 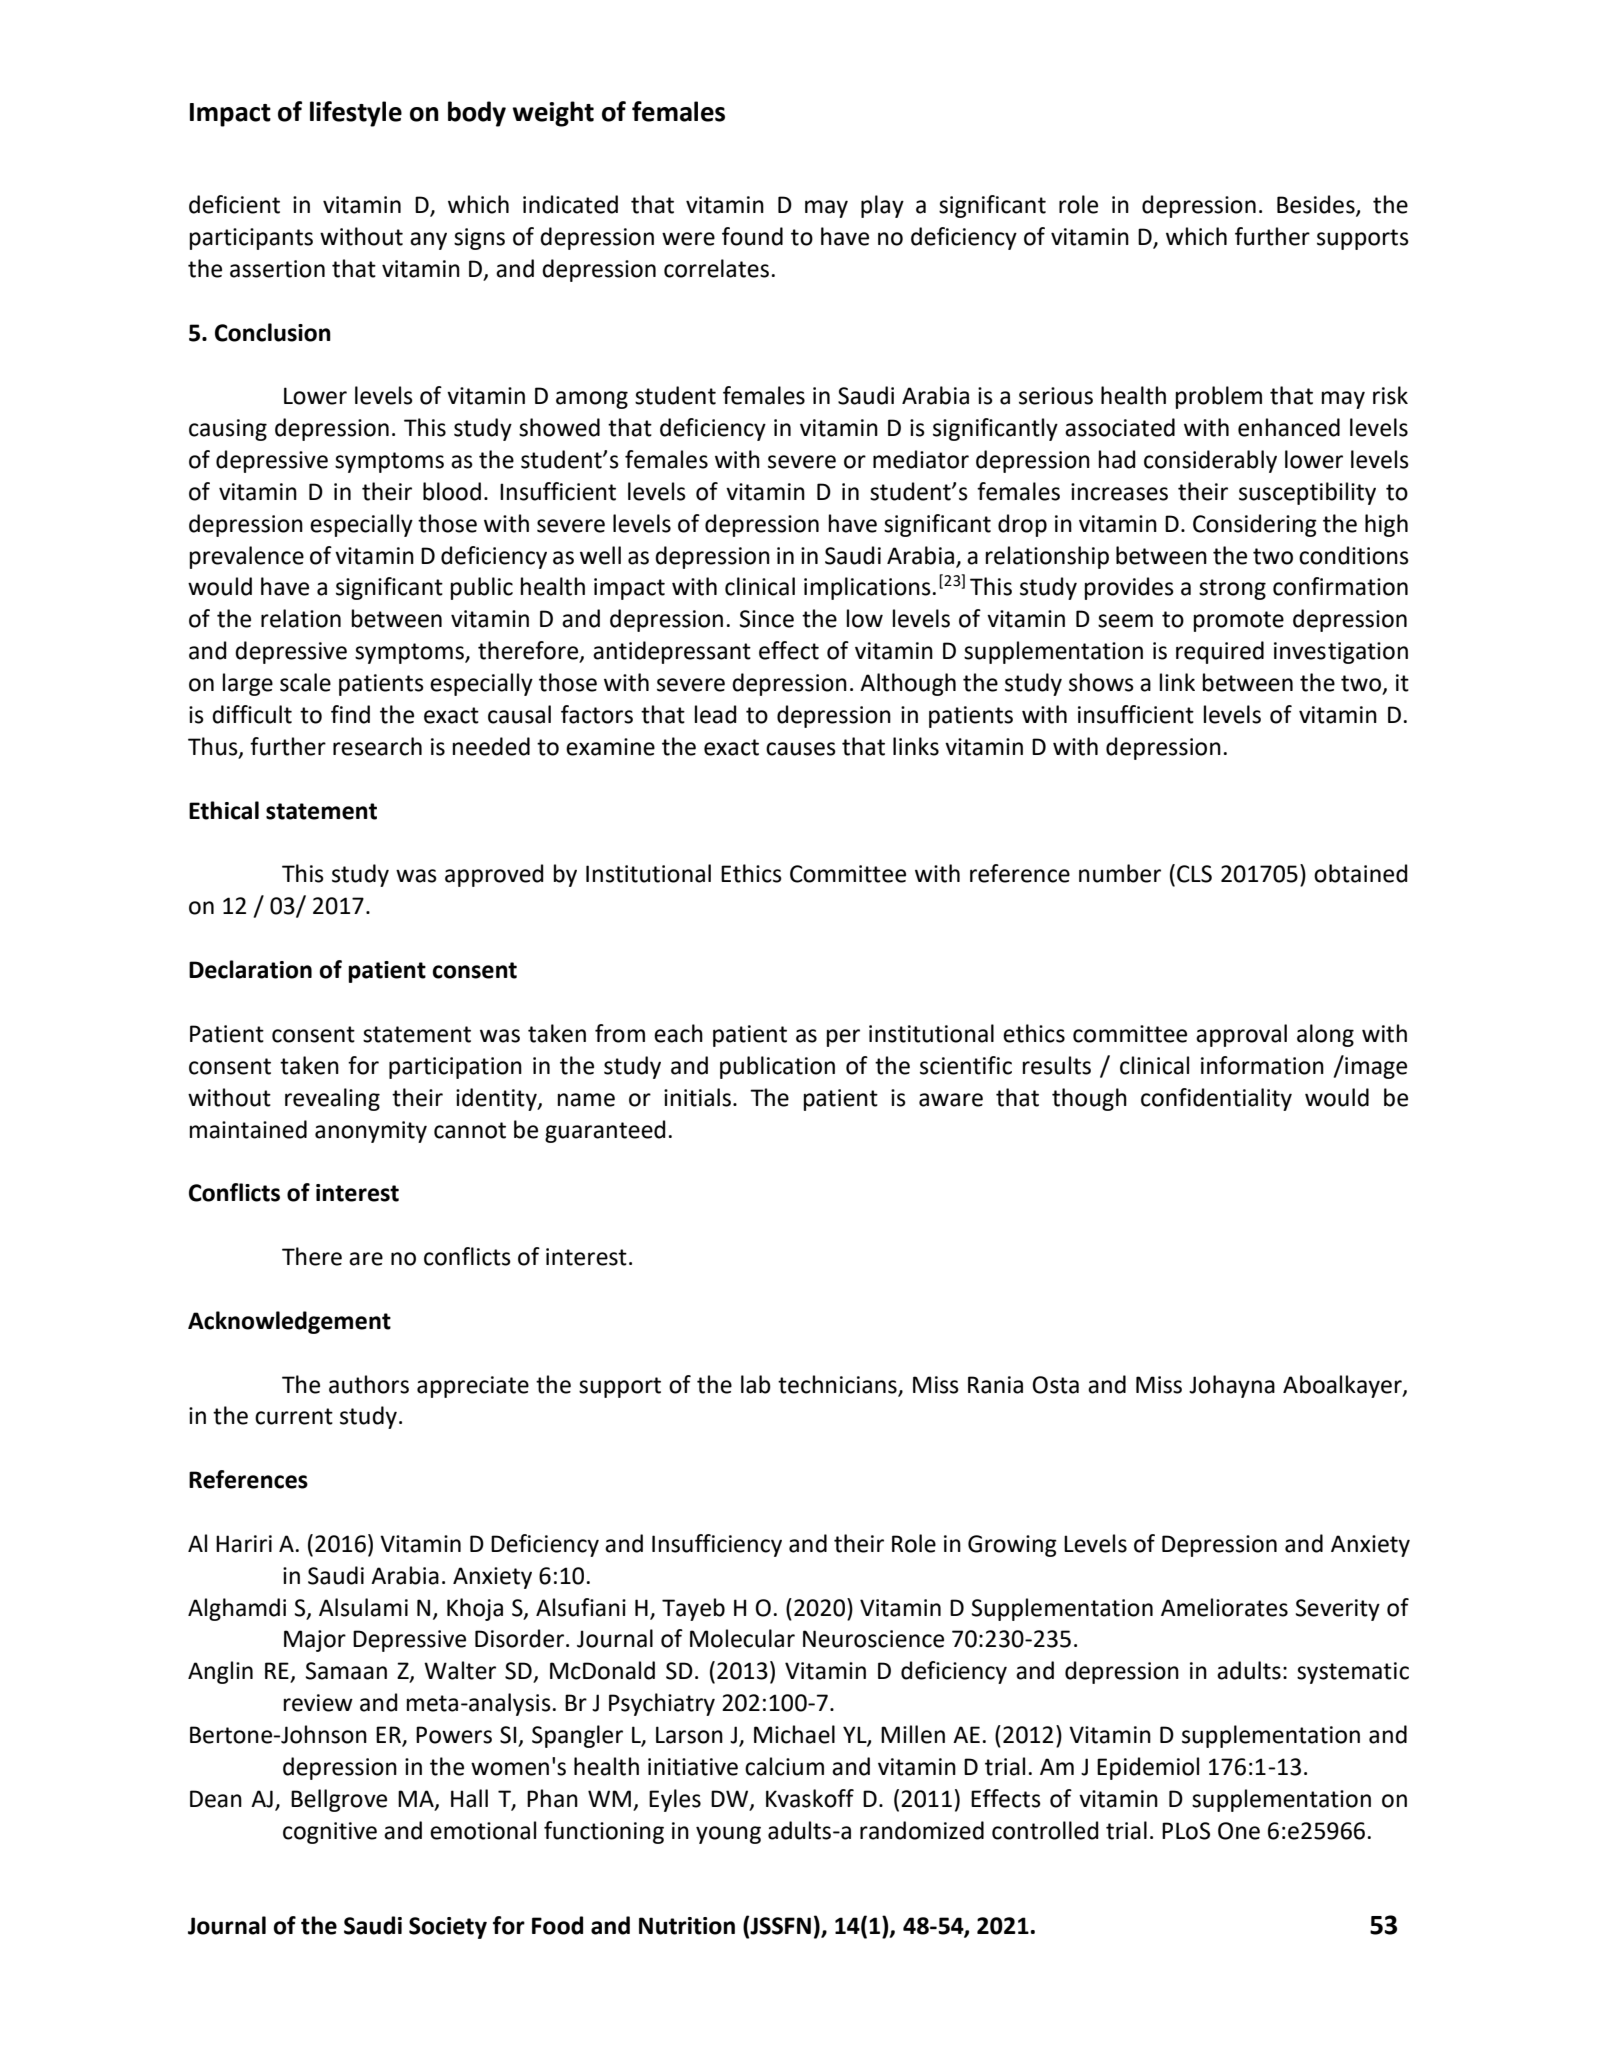 What do you see at coordinates (767, 619) in the screenshot?
I see `Since` at bounding box center [767, 619].
